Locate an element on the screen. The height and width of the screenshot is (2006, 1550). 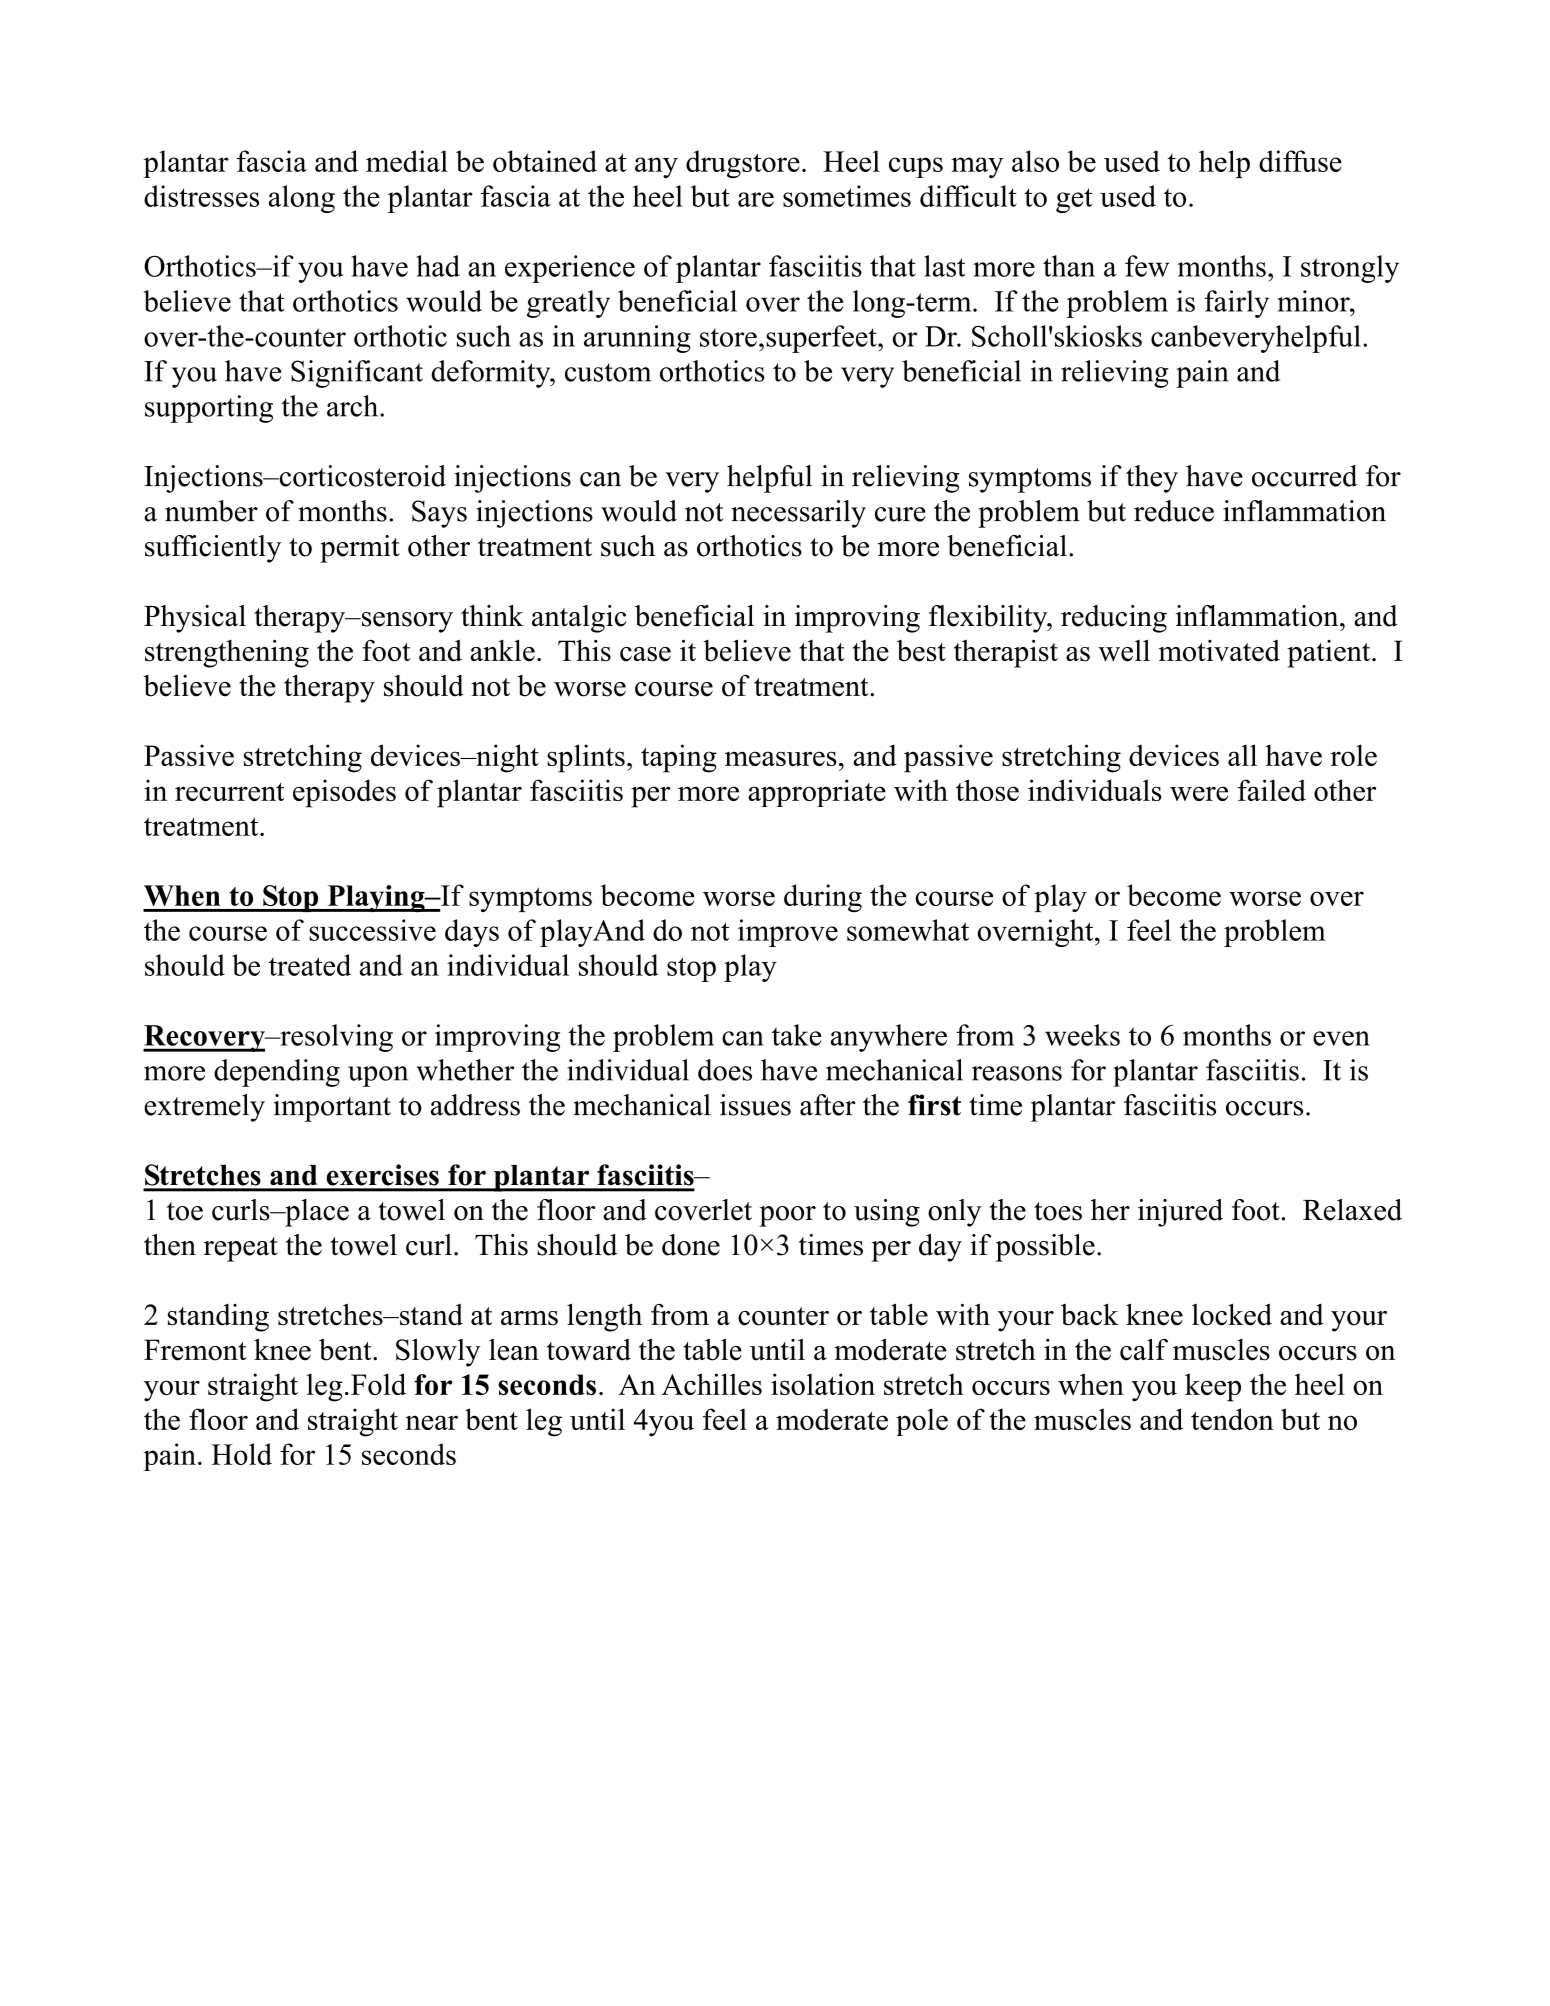
case is located at coordinates (645, 654).
